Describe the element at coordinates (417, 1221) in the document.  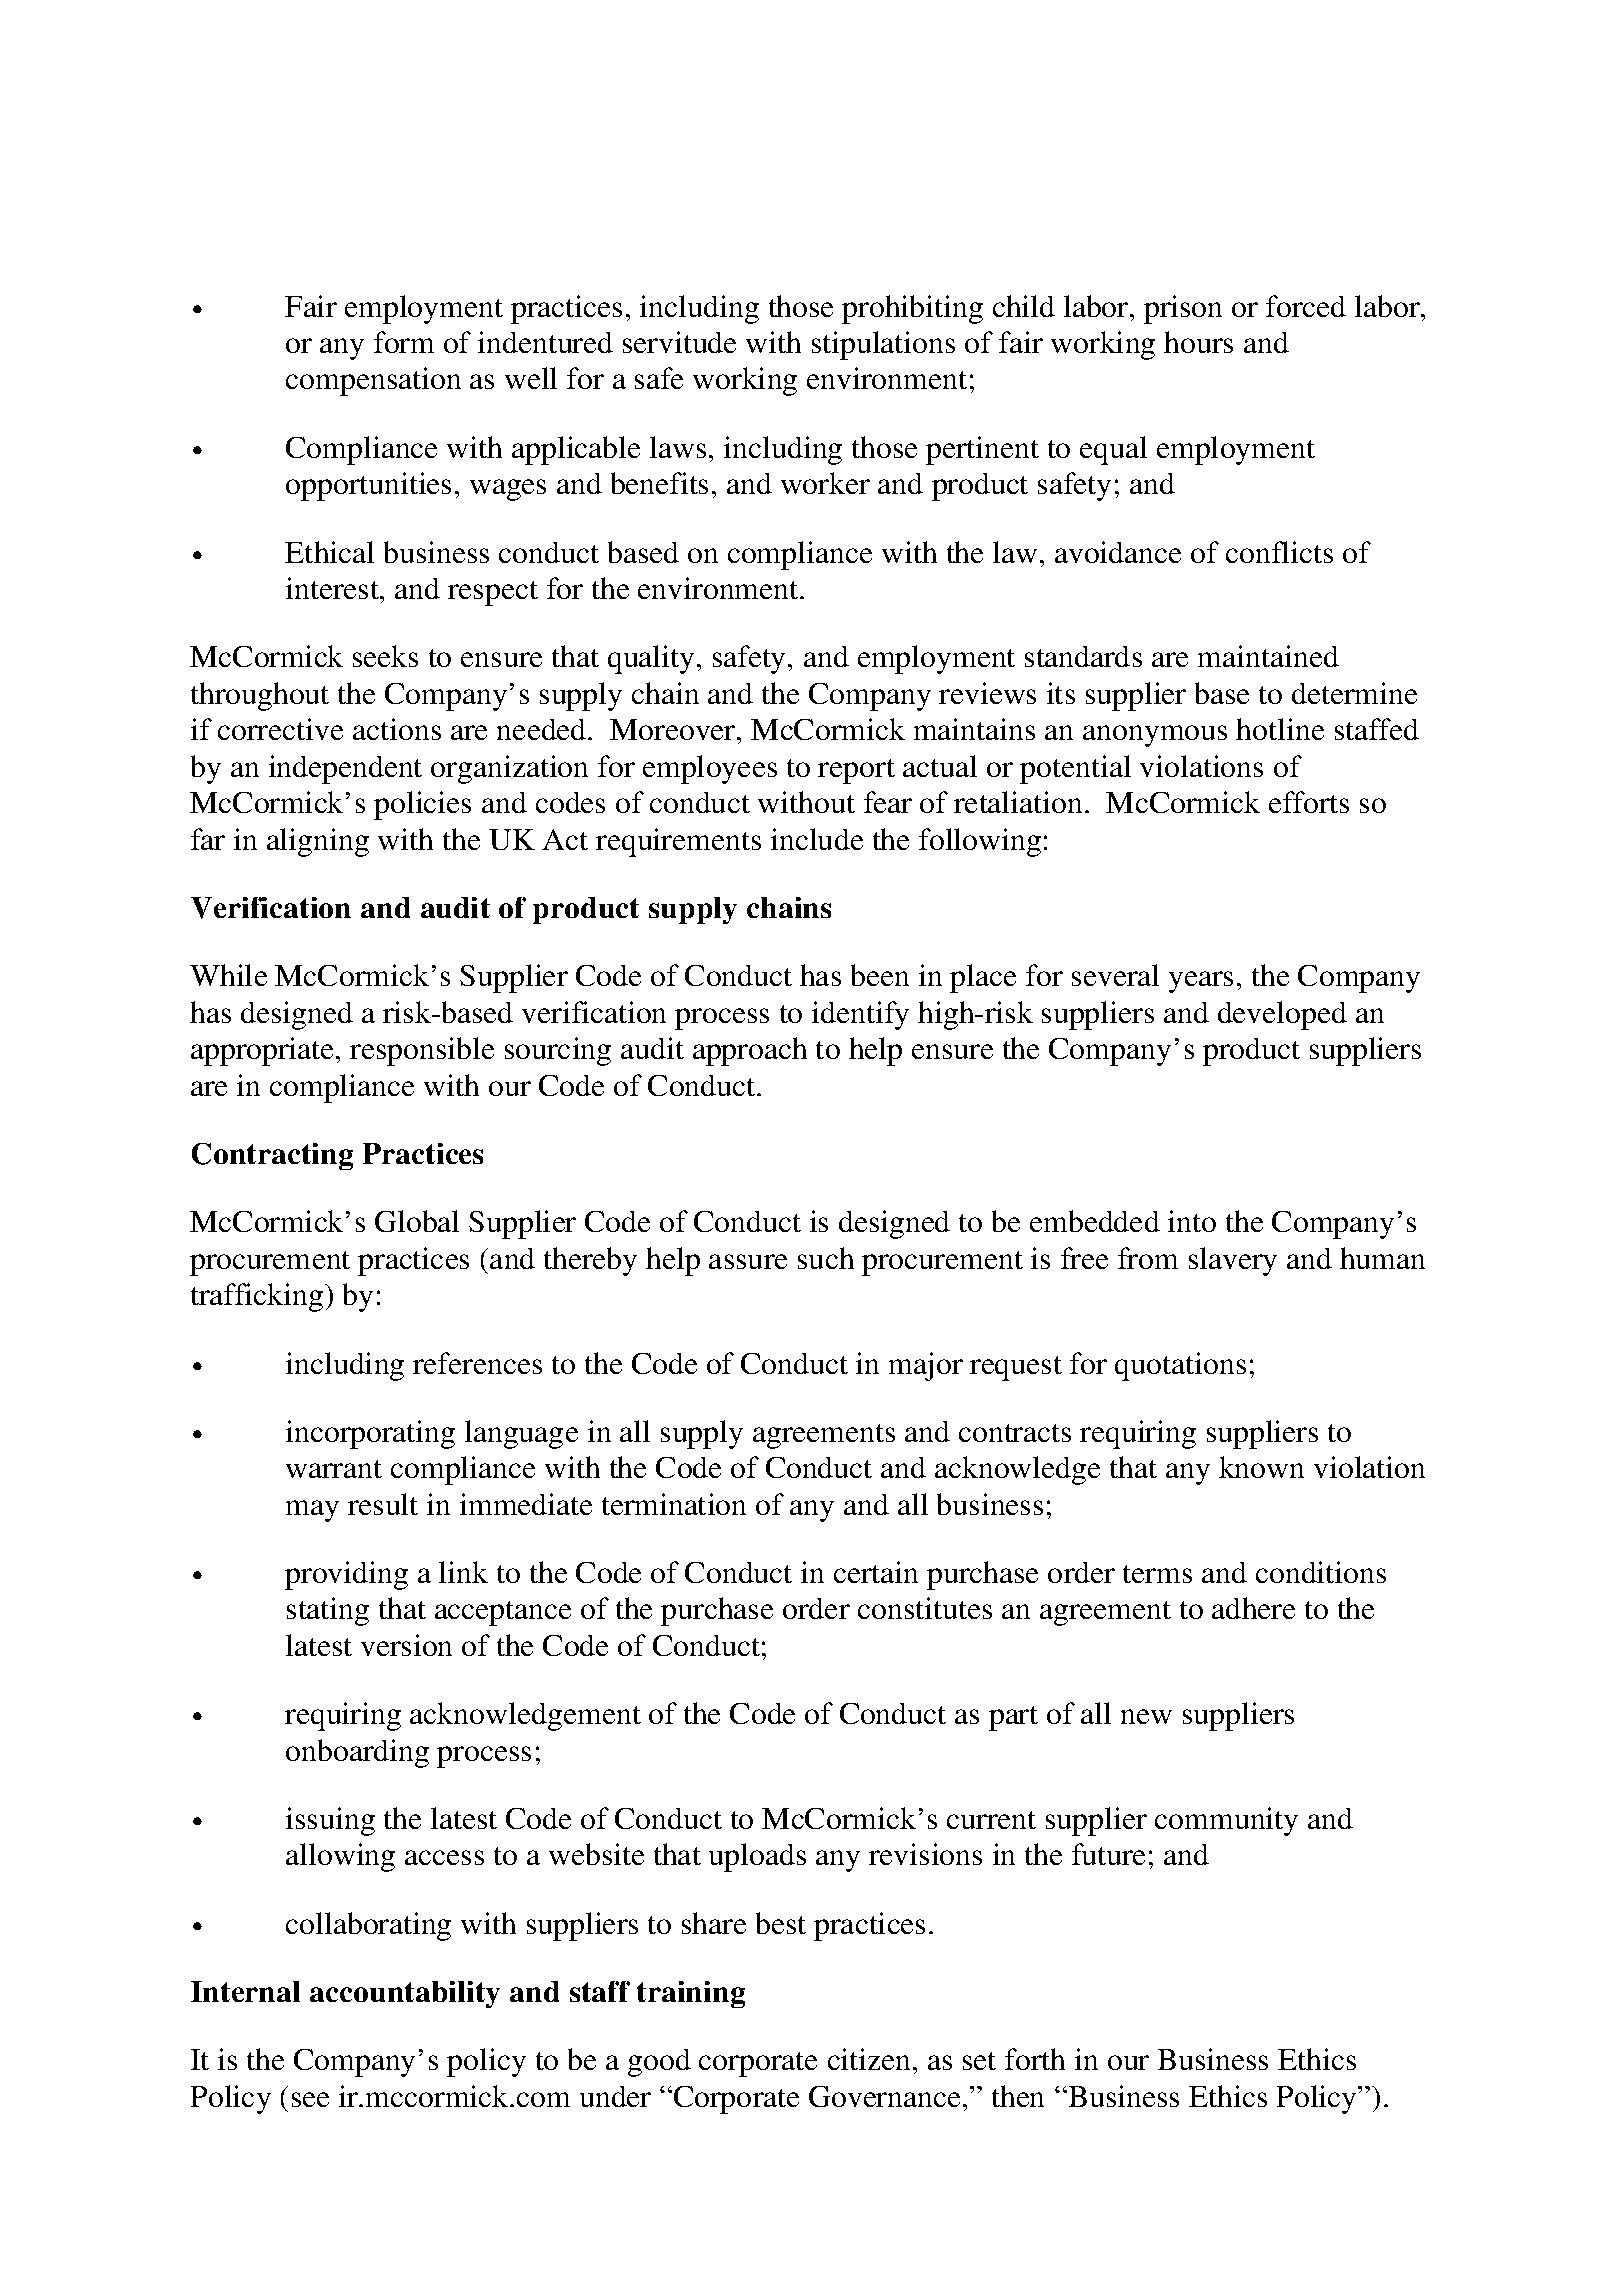
I see `Global` at that location.
